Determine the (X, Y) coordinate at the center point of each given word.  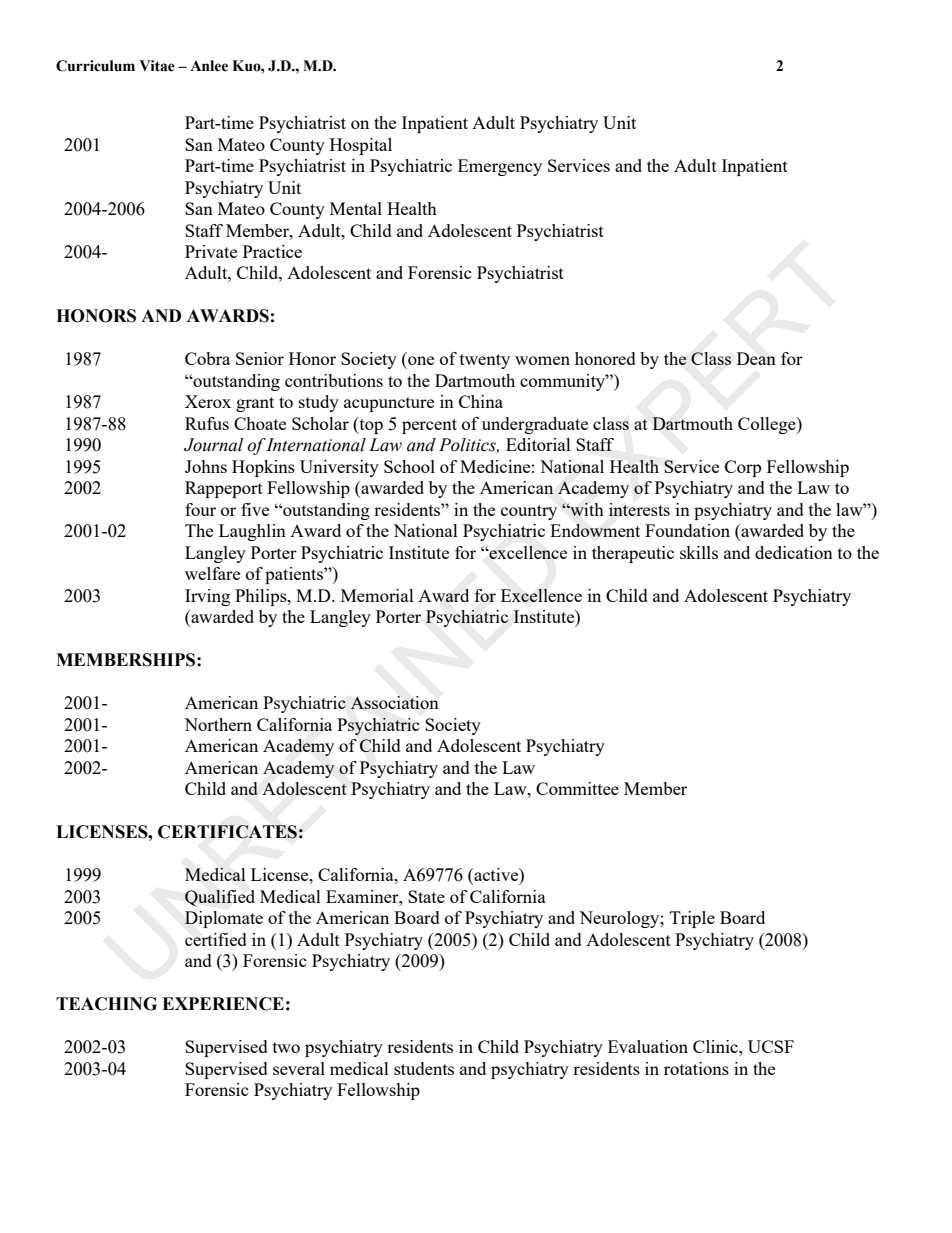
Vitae (157, 66)
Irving (207, 597)
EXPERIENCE (223, 1004)
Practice (272, 251)
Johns (206, 466)
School (409, 466)
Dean (756, 358)
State (426, 896)
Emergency (500, 167)
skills (699, 552)
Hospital (361, 146)
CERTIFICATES (227, 832)
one (421, 360)
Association (394, 702)
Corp (743, 468)
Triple (692, 919)
